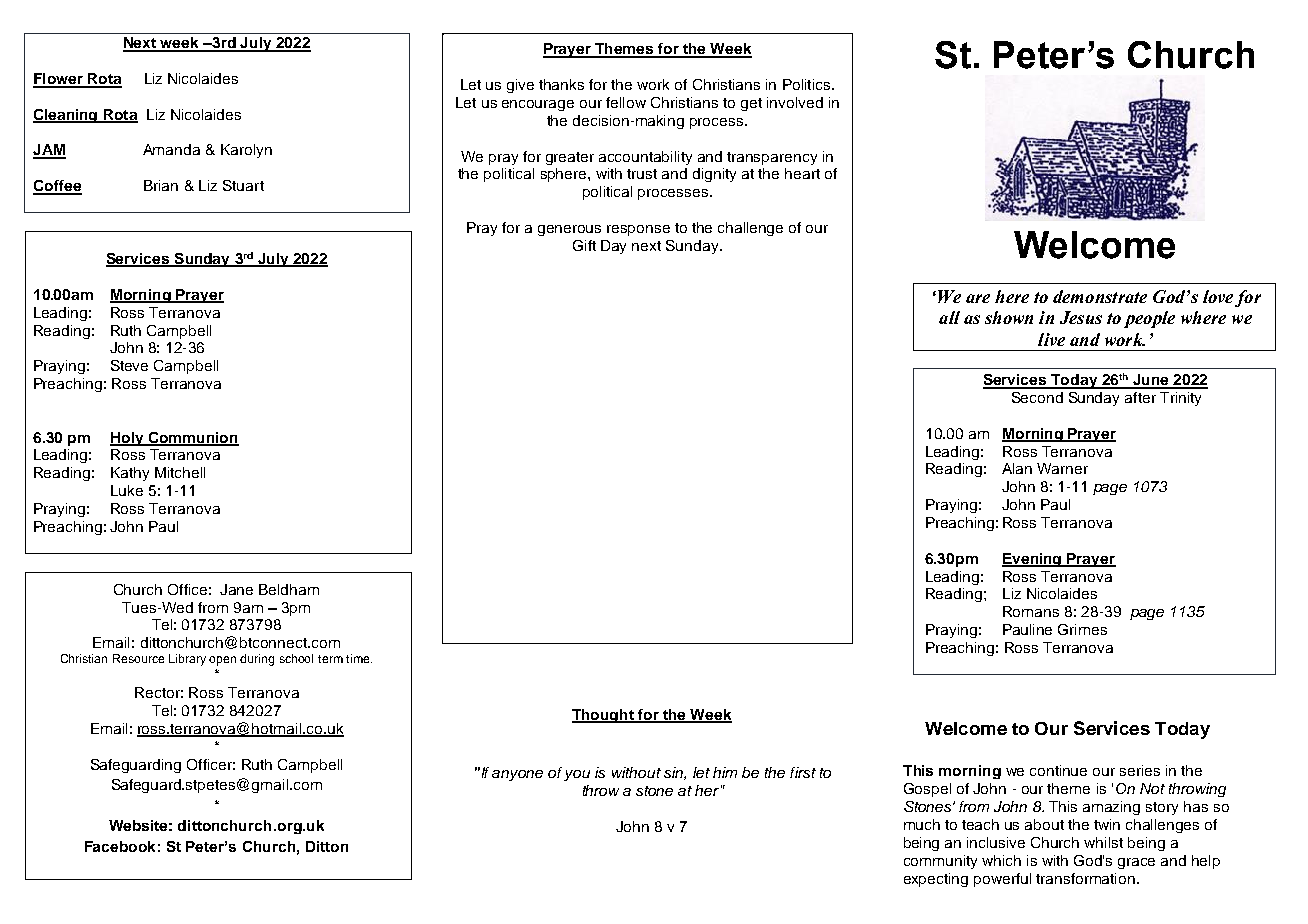 This screenshot has height=924, width=1308. What do you see at coordinates (577, 775) in the screenshot?
I see `you` at bounding box center [577, 775].
